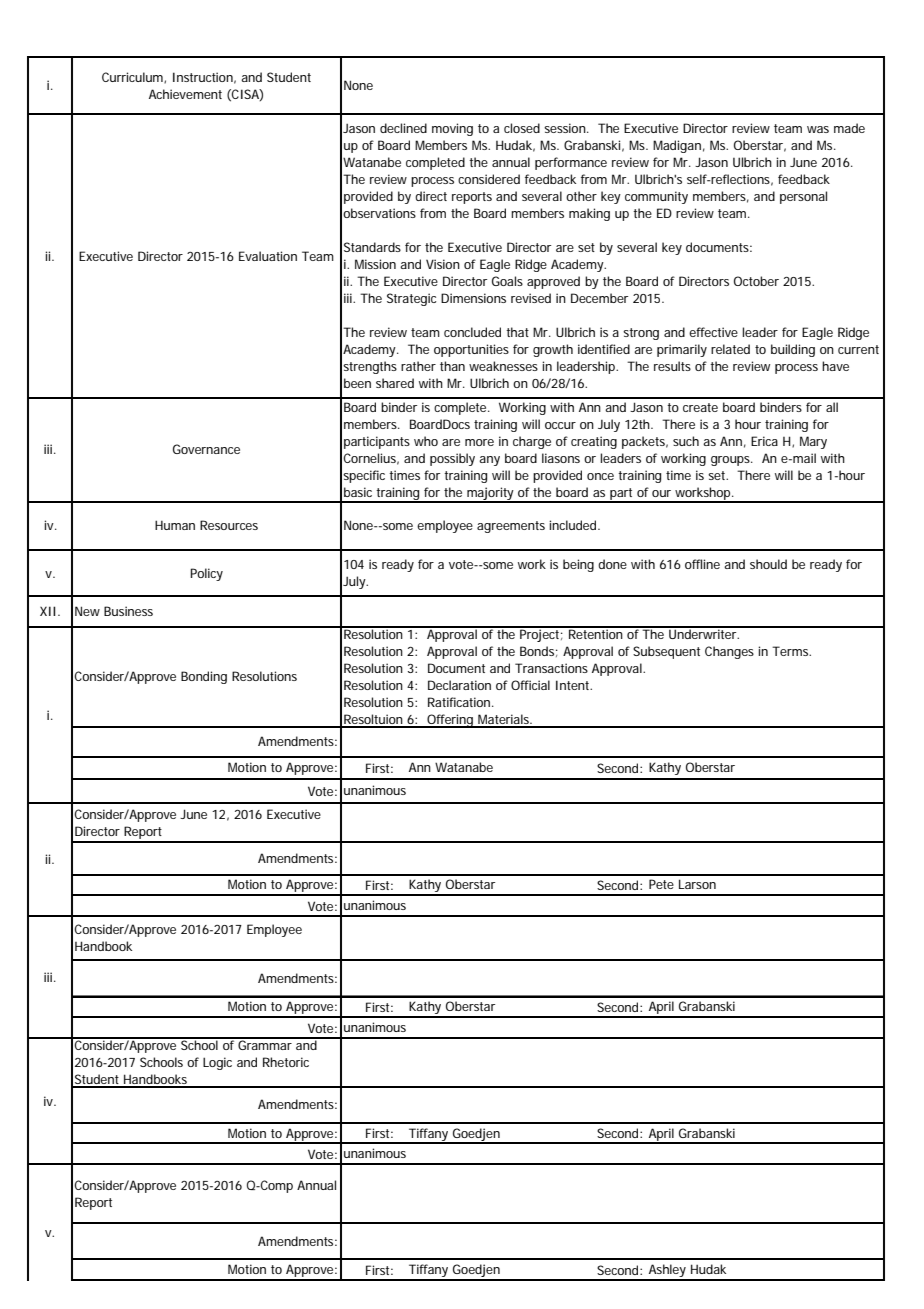 This image has height=1309, width=924. I want to click on groups, so click(731, 461).
